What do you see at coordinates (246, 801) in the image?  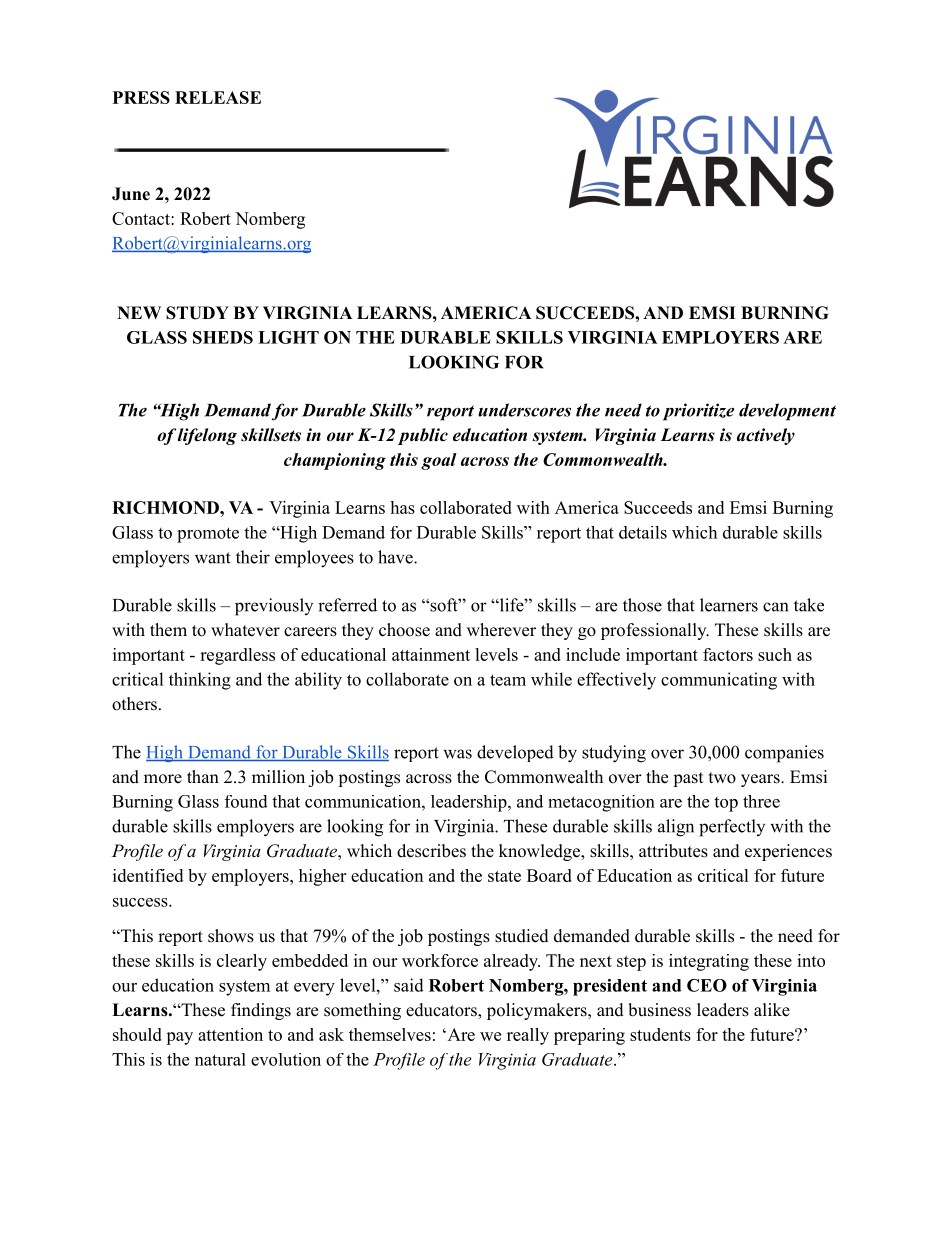 I see `found` at bounding box center [246, 801].
